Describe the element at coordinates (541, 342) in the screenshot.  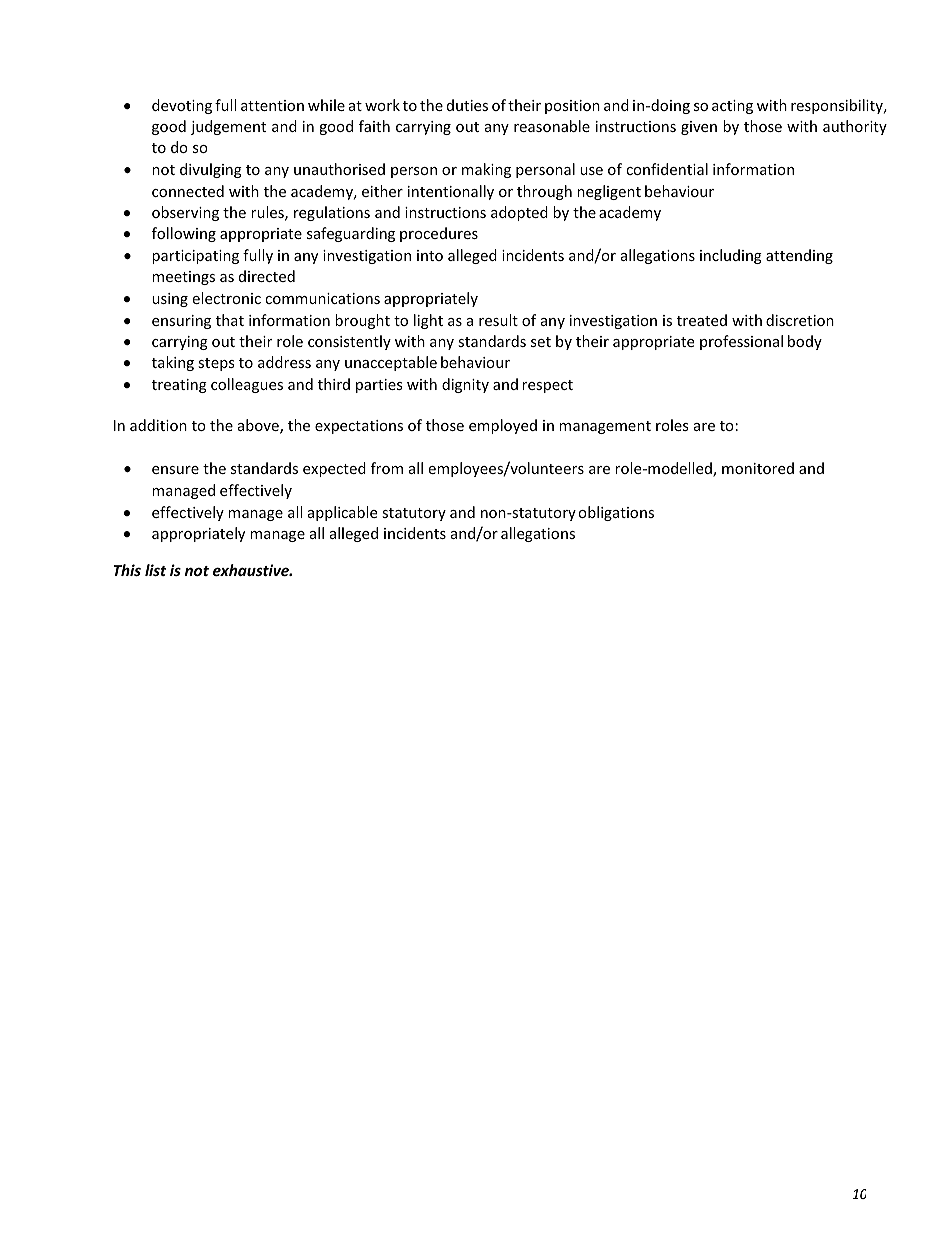
I see `set` at that location.
